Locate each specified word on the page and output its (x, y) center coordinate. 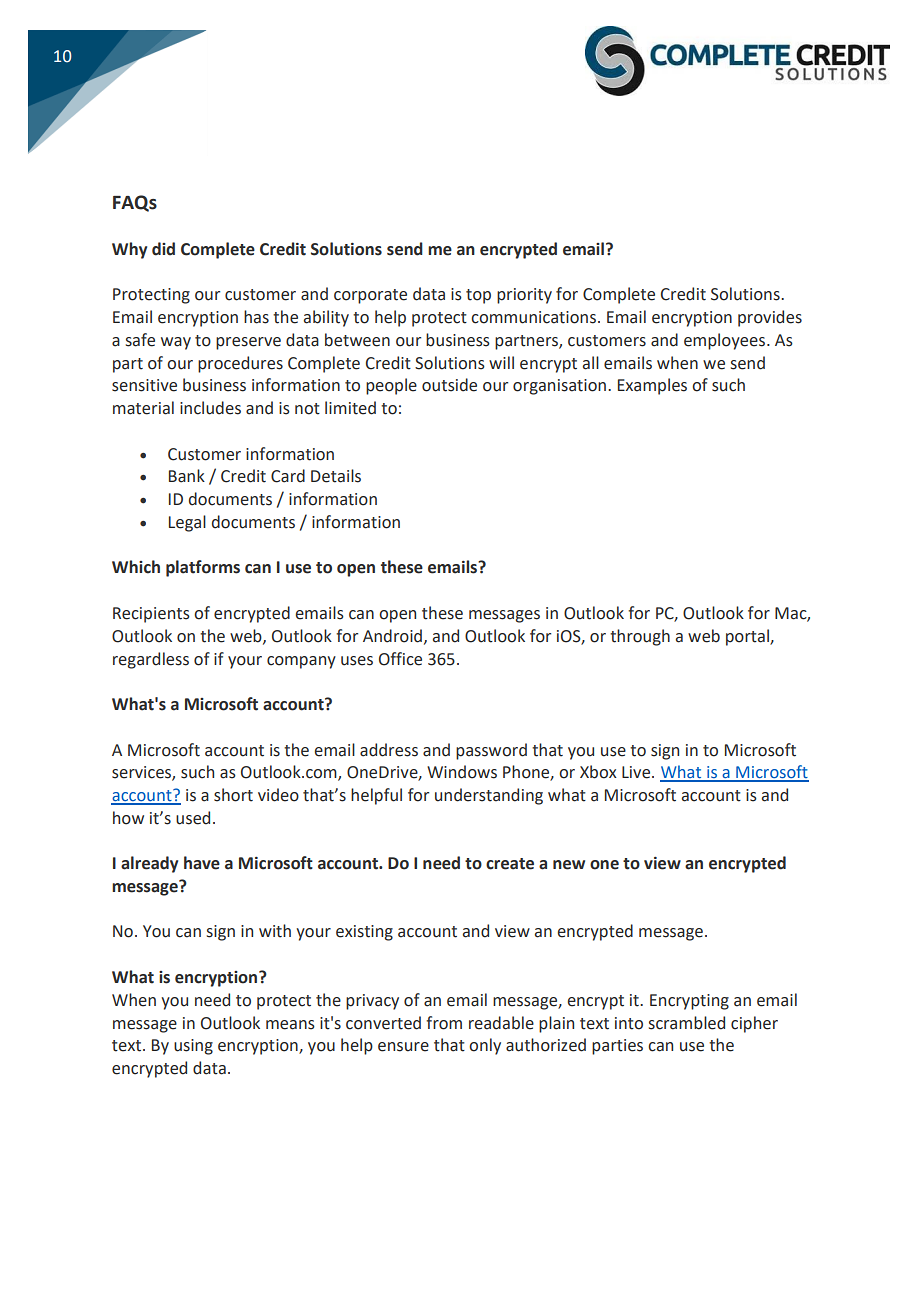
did (163, 249)
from (444, 1023)
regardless (151, 660)
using (193, 1047)
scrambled (687, 1023)
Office (400, 659)
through (640, 637)
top (478, 296)
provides (770, 318)
